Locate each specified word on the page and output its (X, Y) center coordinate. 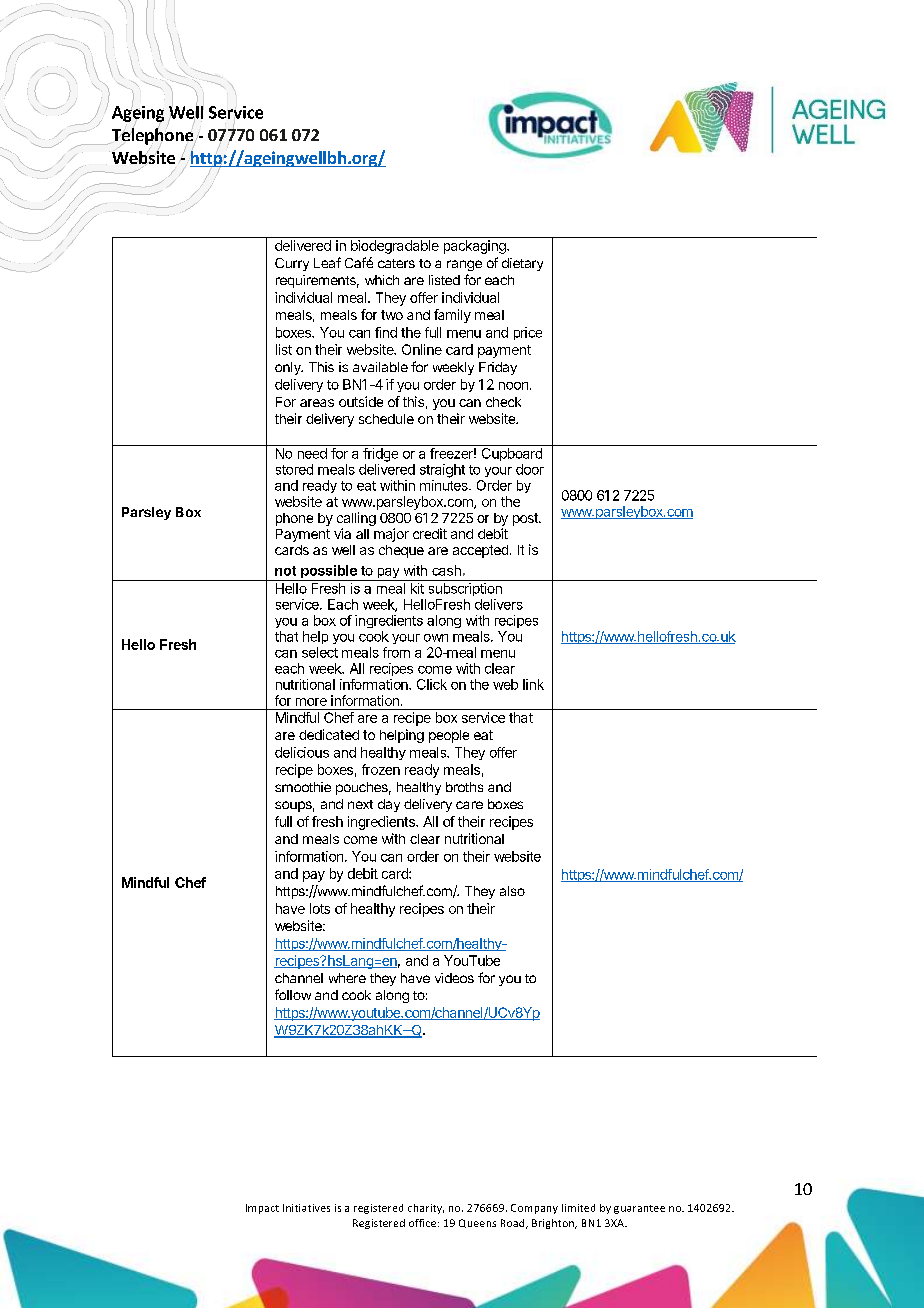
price (528, 333)
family (452, 316)
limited (578, 1208)
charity (426, 1209)
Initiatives (306, 1208)
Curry (292, 264)
